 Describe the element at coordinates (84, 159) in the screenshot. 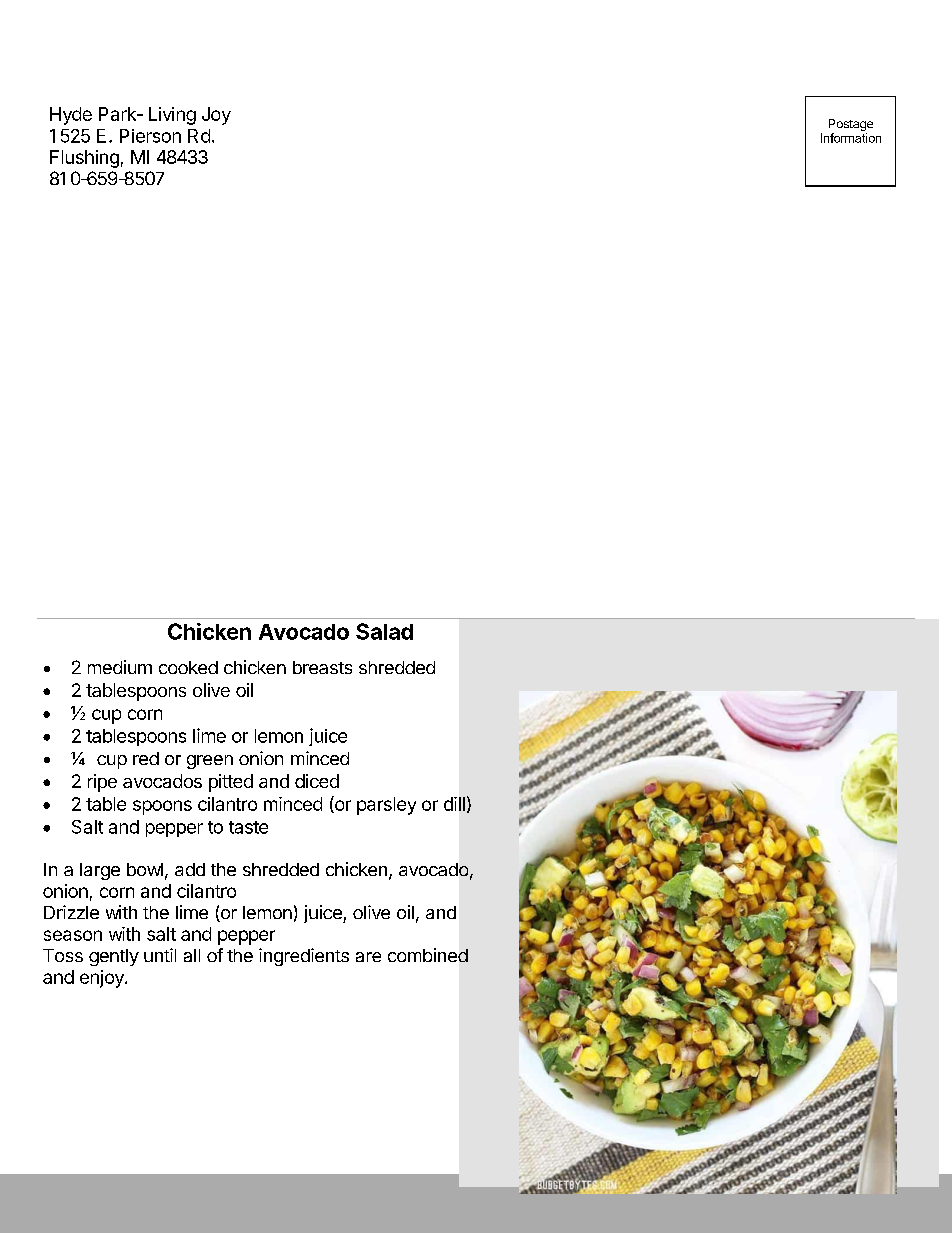

I see `Flushing` at that location.
